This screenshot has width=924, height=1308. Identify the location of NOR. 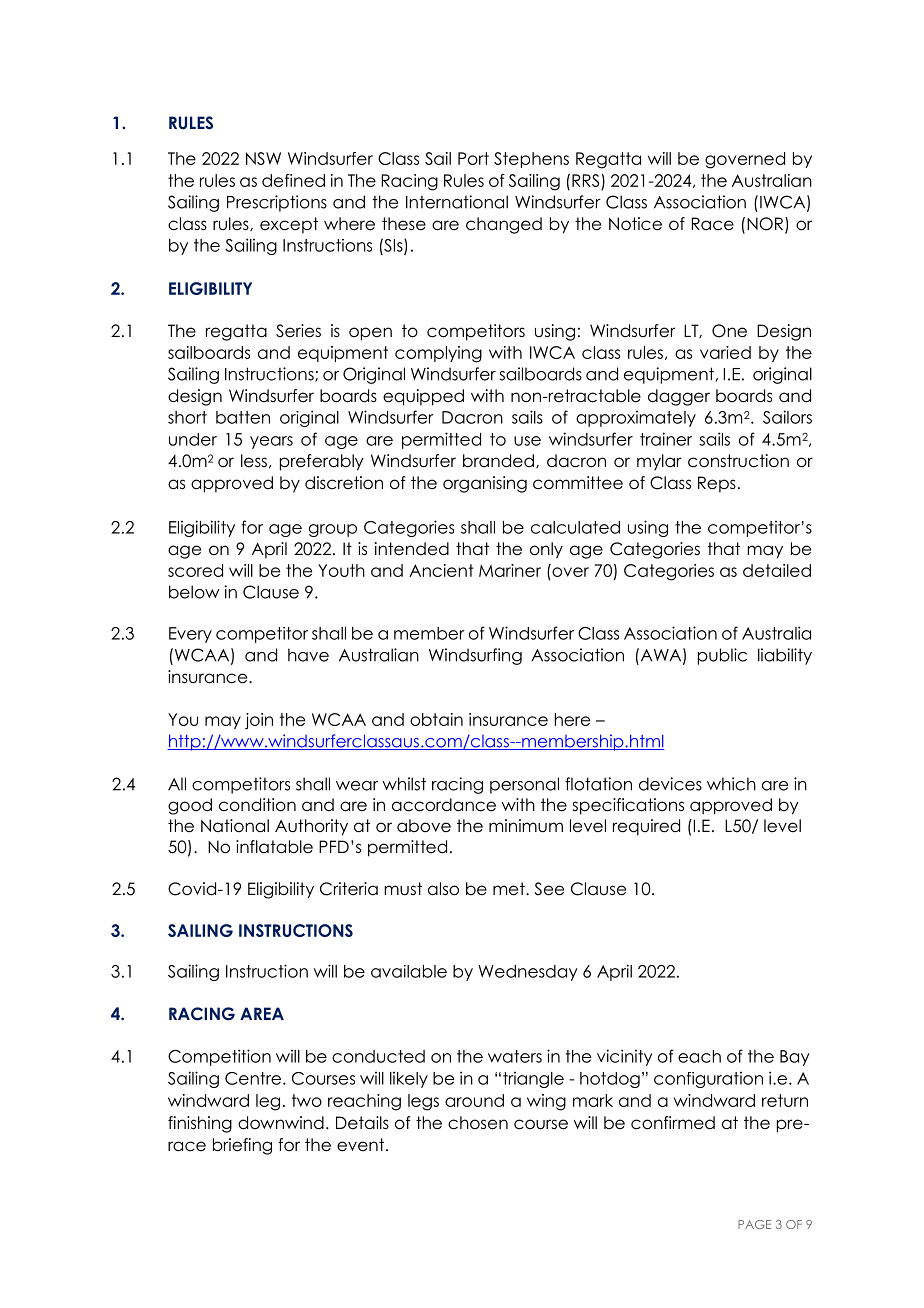
(765, 224).
